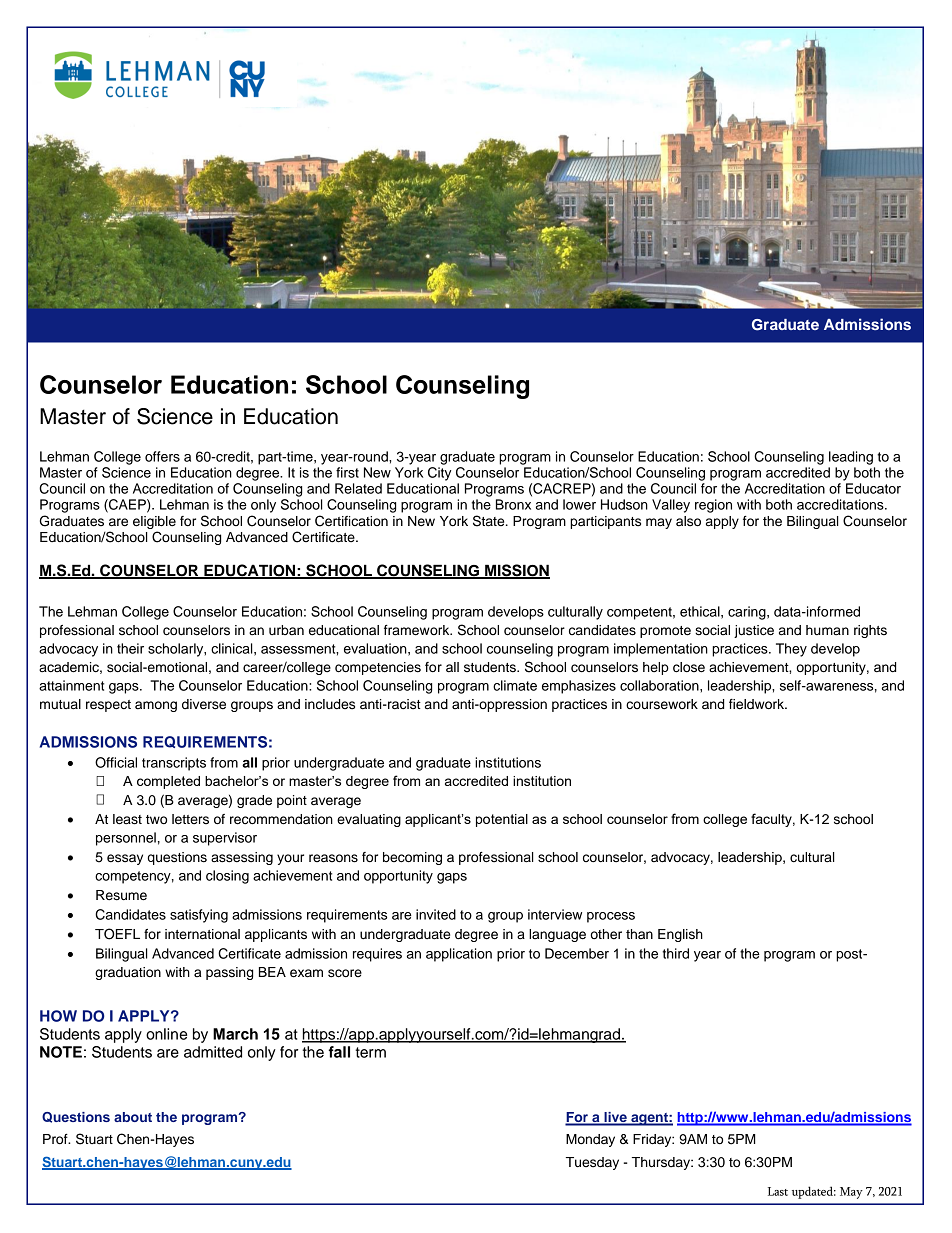 This screenshot has width=952, height=1233. Describe the element at coordinates (675, 953) in the screenshot. I see `third` at that location.
